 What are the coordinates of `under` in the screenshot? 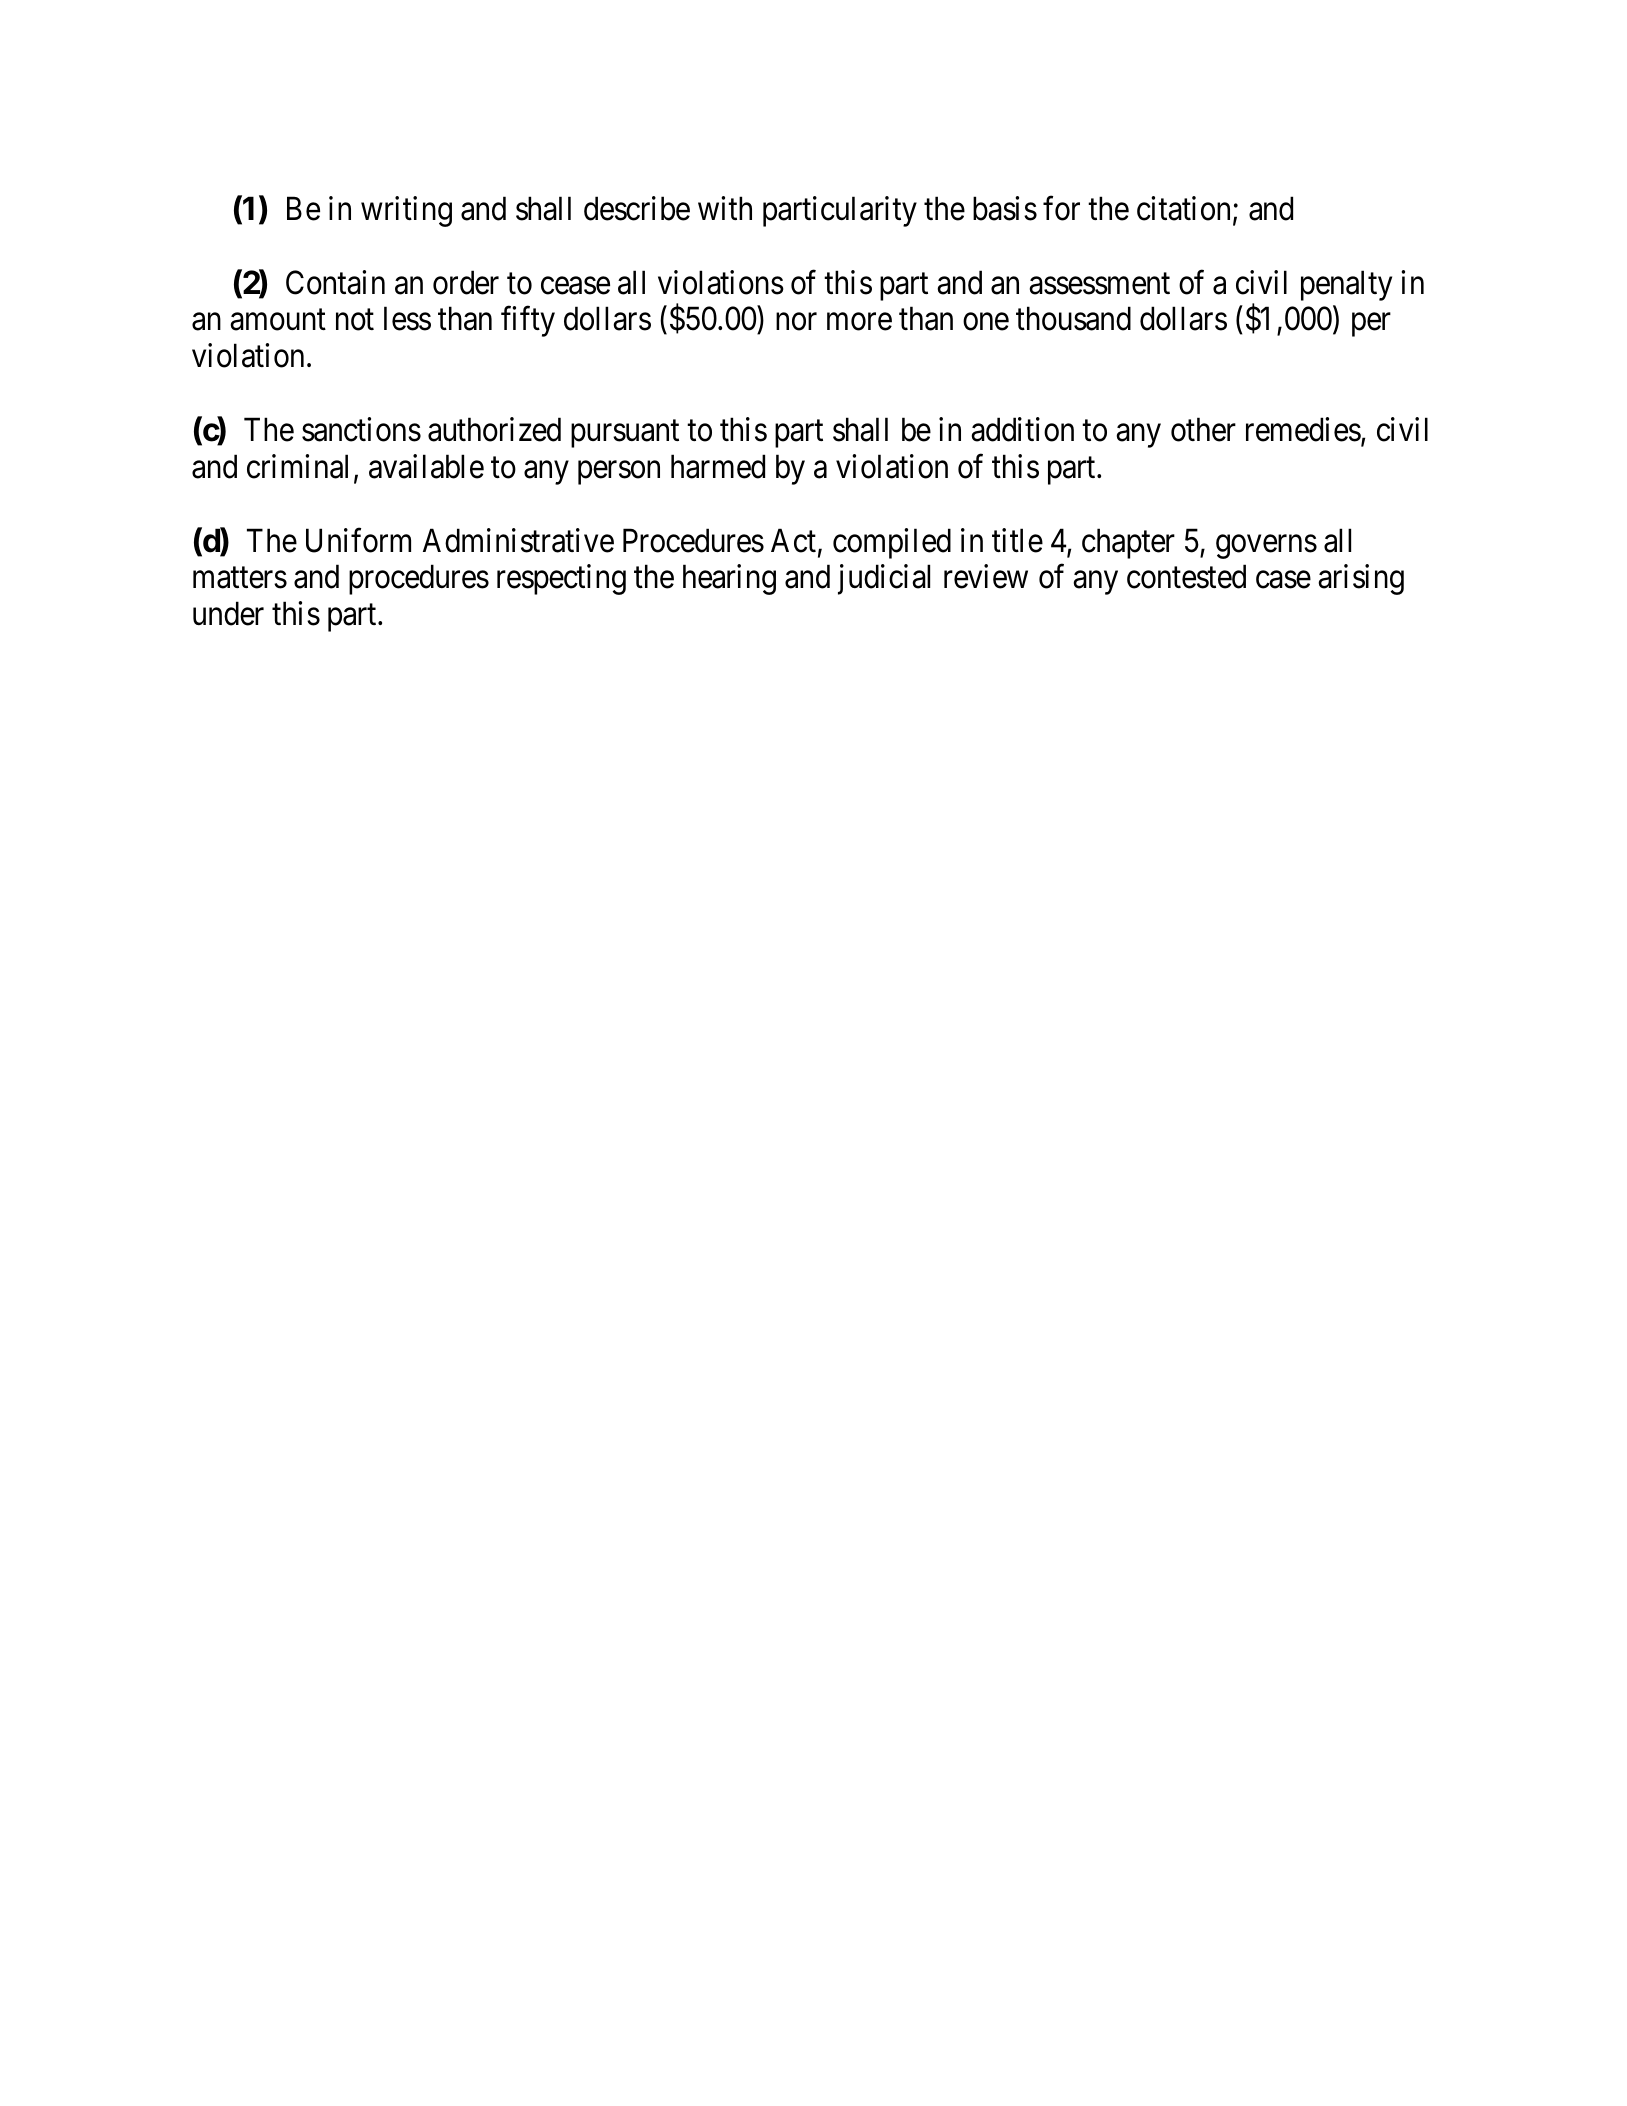 It's located at (228, 613).
